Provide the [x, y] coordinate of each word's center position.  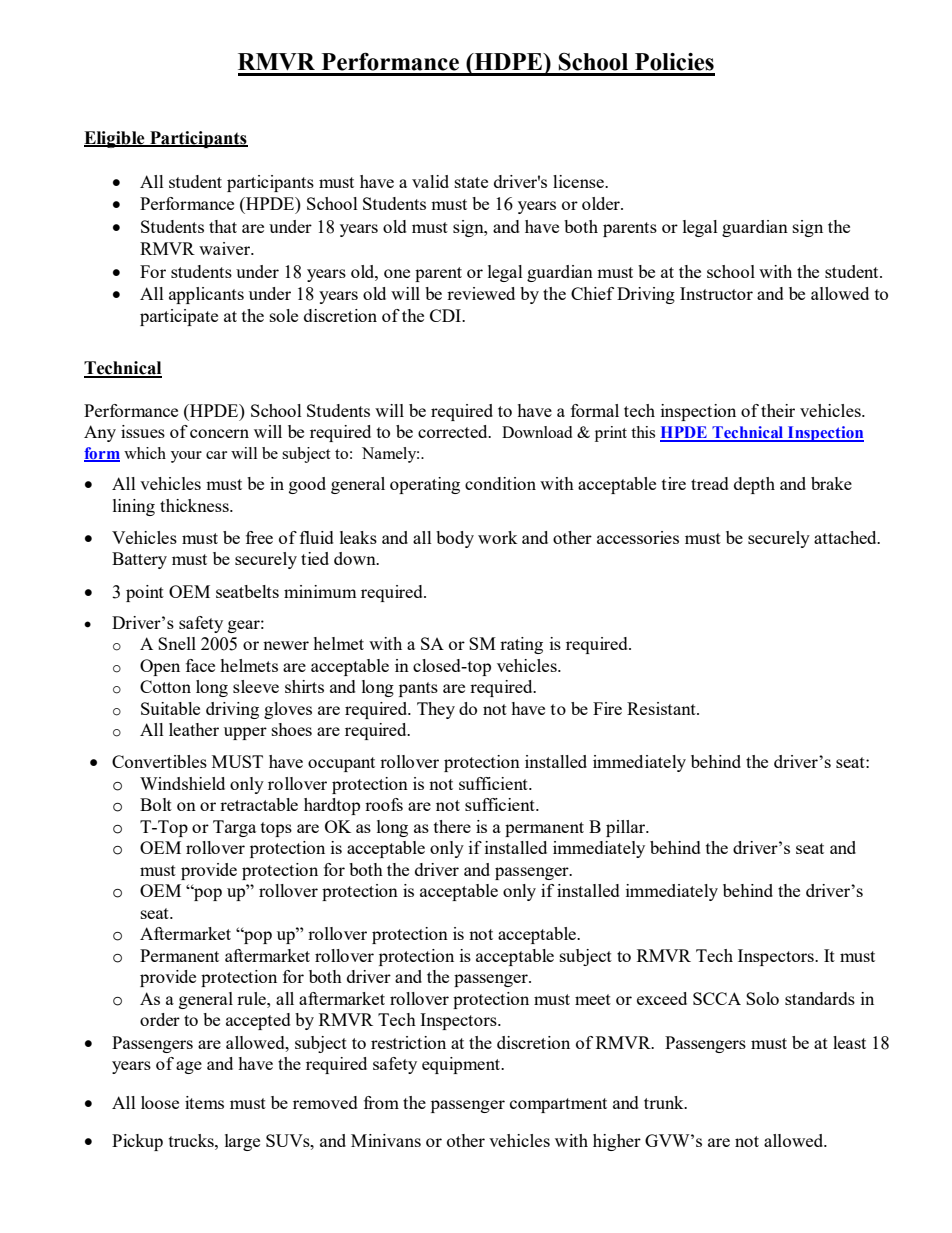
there [452, 826]
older [602, 203]
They [436, 710]
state [471, 182]
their [778, 410]
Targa [234, 828]
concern [219, 433]
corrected [454, 431]
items [204, 1102]
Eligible [115, 139]
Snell [177, 643]
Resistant [662, 708]
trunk [665, 1102]
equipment [462, 1065]
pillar [627, 828]
